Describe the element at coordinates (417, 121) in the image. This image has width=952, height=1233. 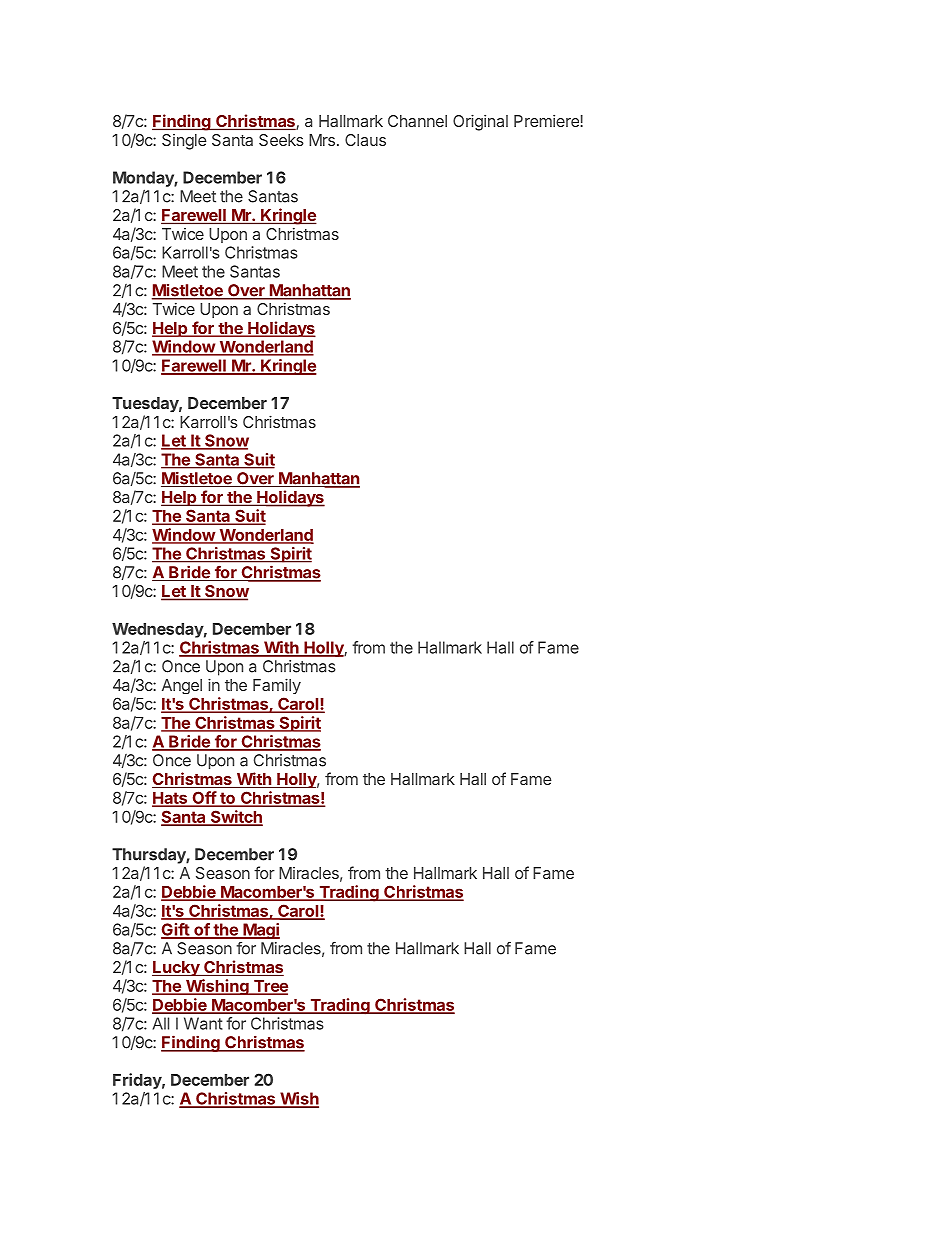
I see `Channel` at that location.
